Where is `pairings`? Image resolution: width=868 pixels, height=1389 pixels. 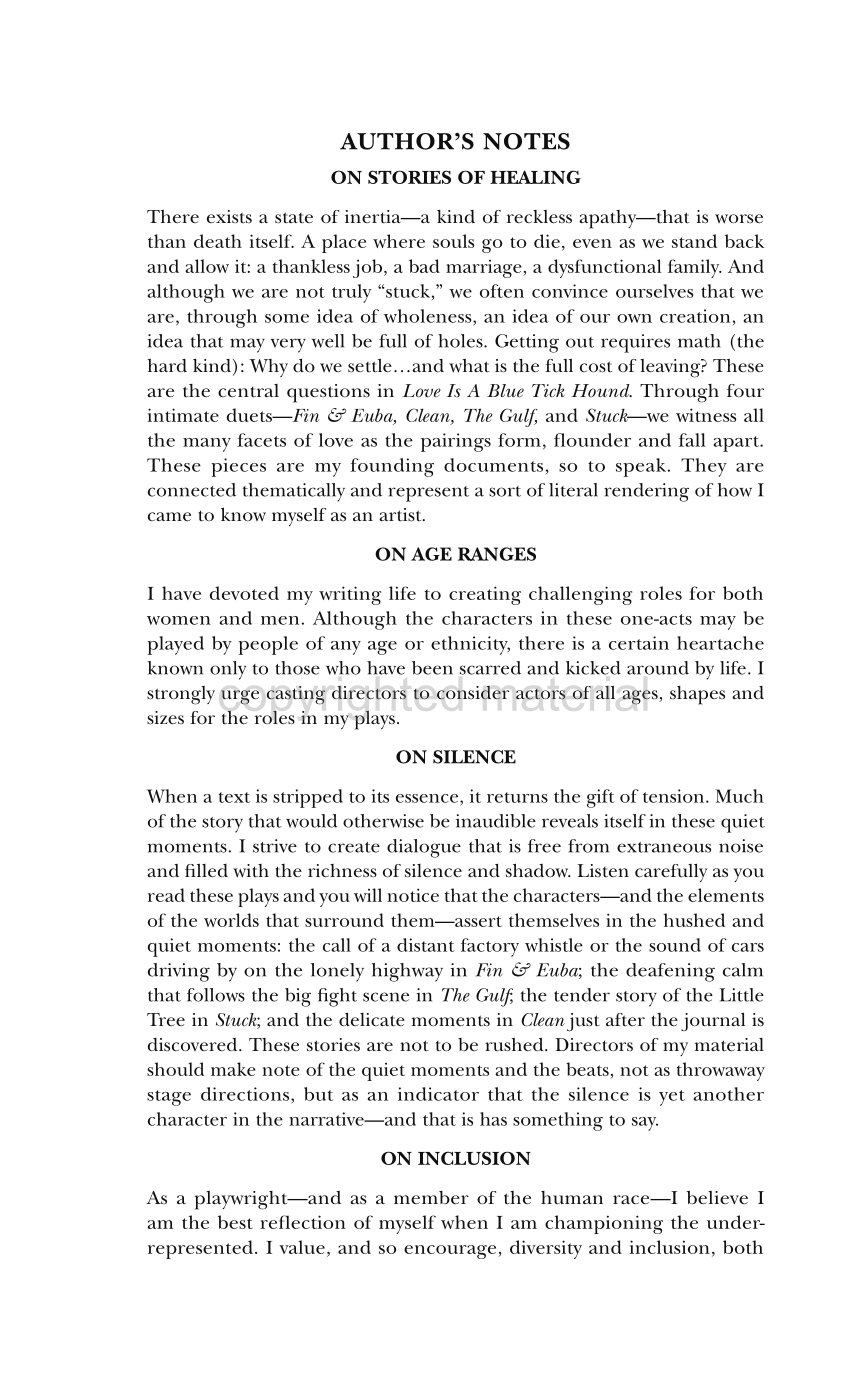
pairings is located at coordinates (456, 442).
